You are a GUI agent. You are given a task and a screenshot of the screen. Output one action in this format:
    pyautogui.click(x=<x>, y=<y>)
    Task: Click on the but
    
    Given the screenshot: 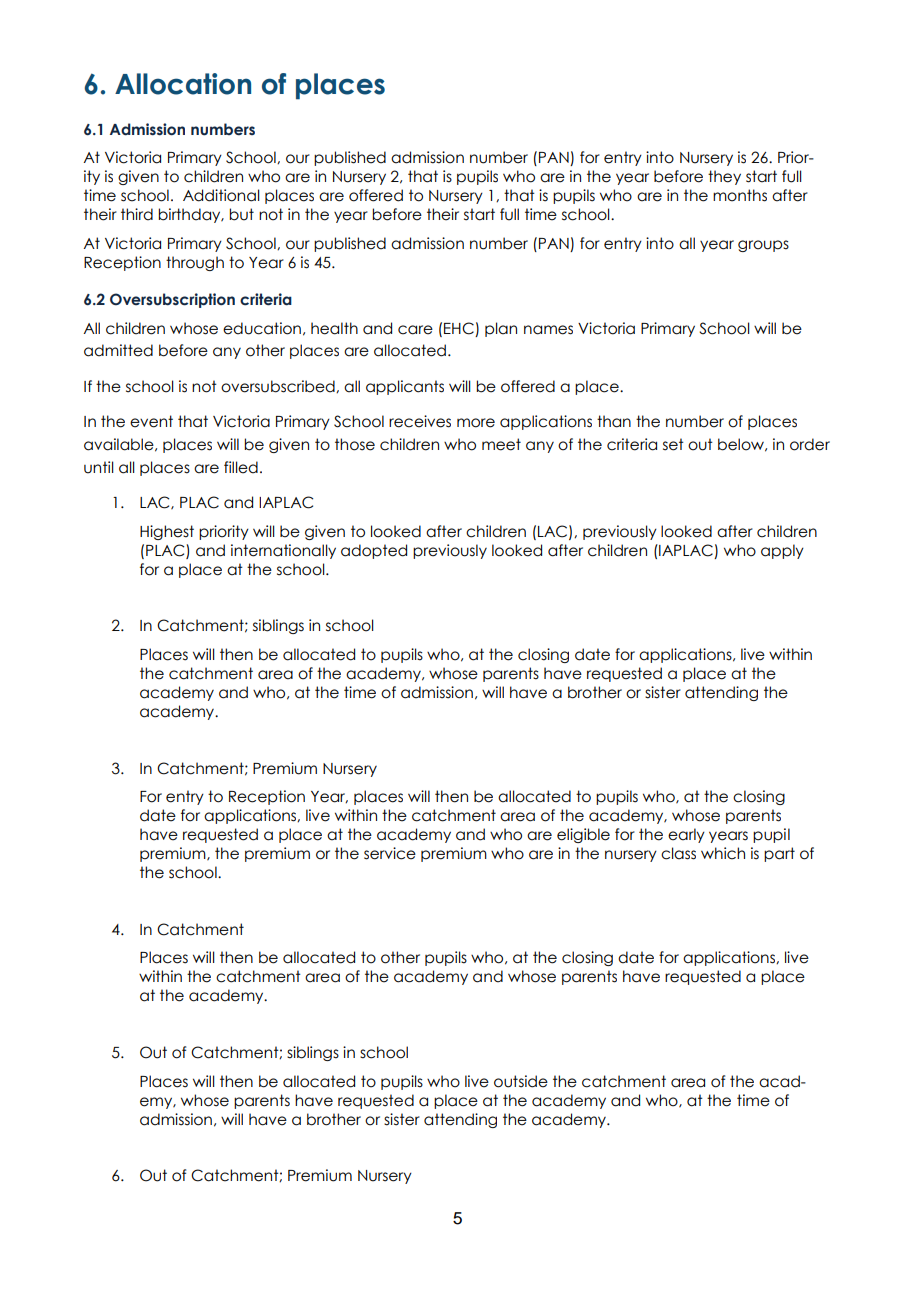 What is the action you would take?
    pyautogui.click(x=241, y=214)
